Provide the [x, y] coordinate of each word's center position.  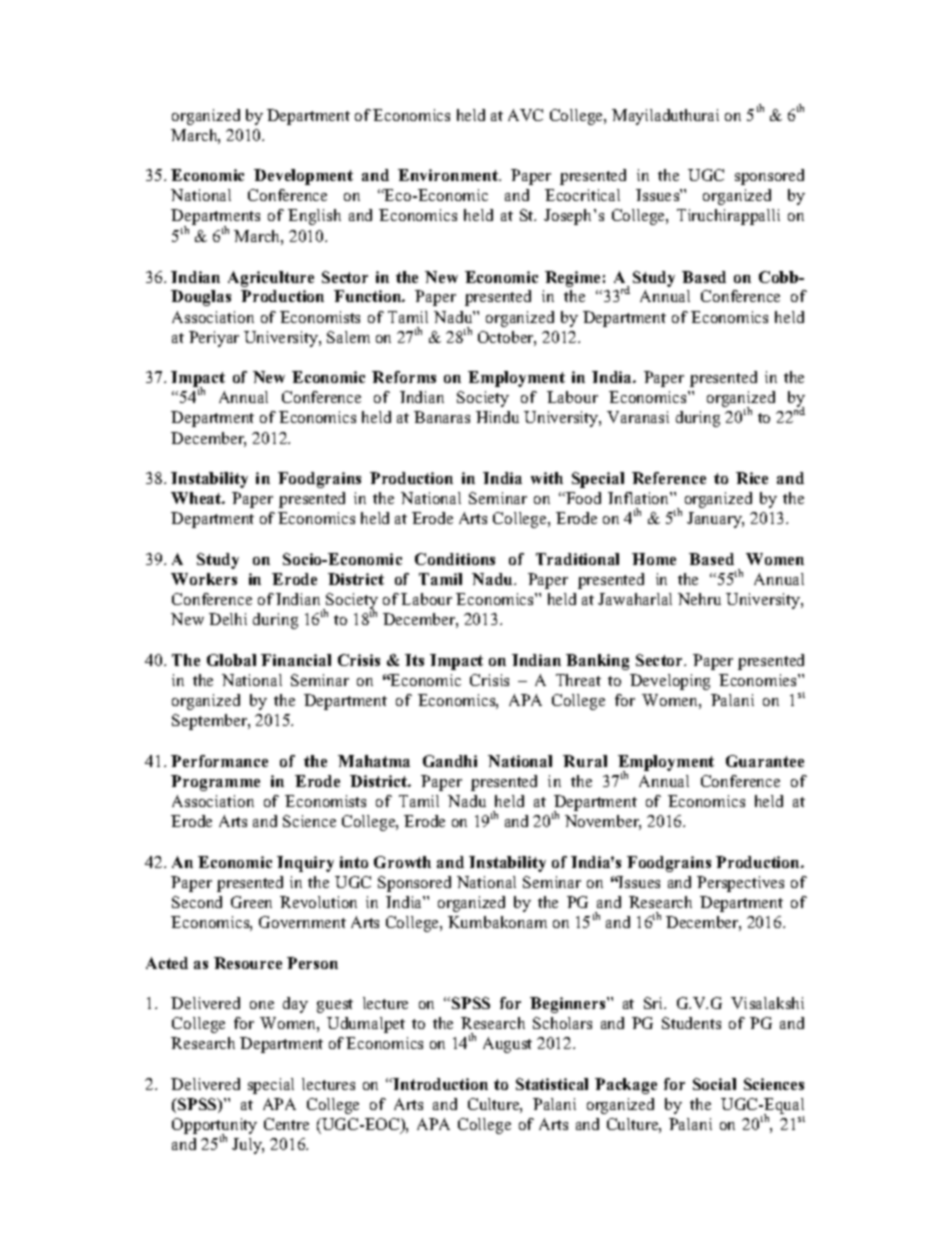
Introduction [440, 1084]
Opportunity [214, 1127]
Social [714, 1084]
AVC [525, 115]
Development [303, 177]
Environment [449, 175]
